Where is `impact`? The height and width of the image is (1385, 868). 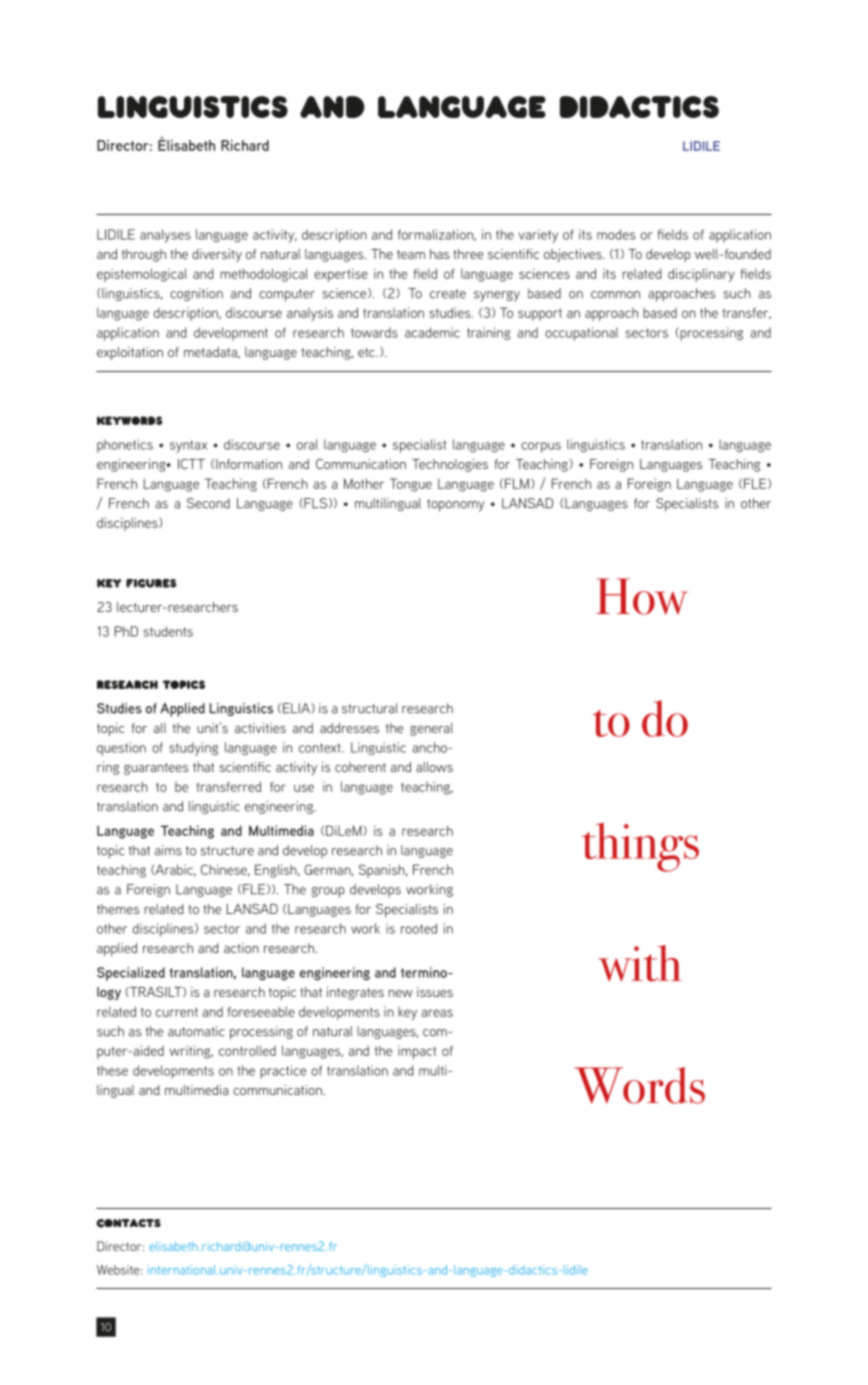
impact is located at coordinates (417, 1052).
